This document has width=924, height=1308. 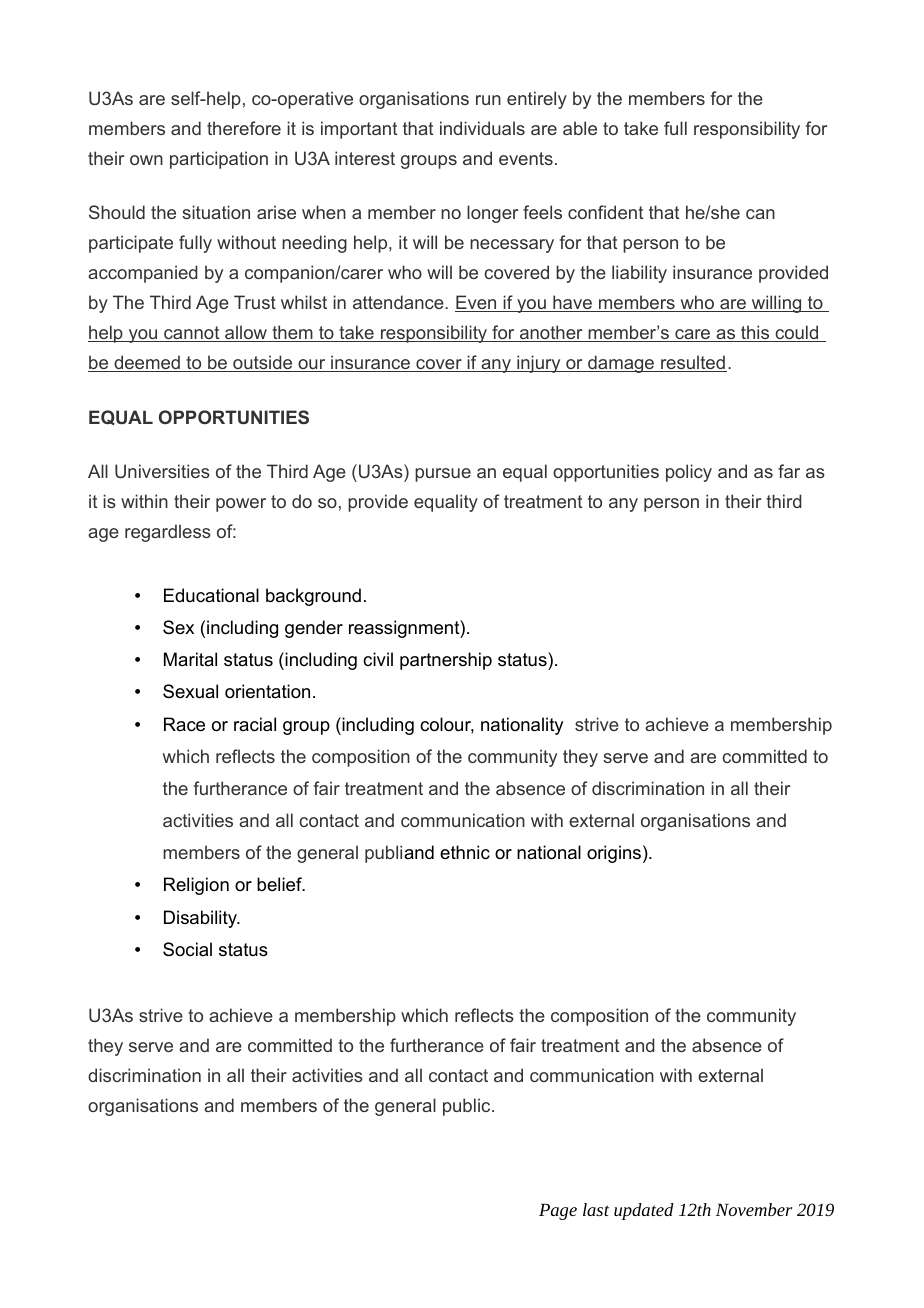 I want to click on November, so click(x=754, y=1209).
